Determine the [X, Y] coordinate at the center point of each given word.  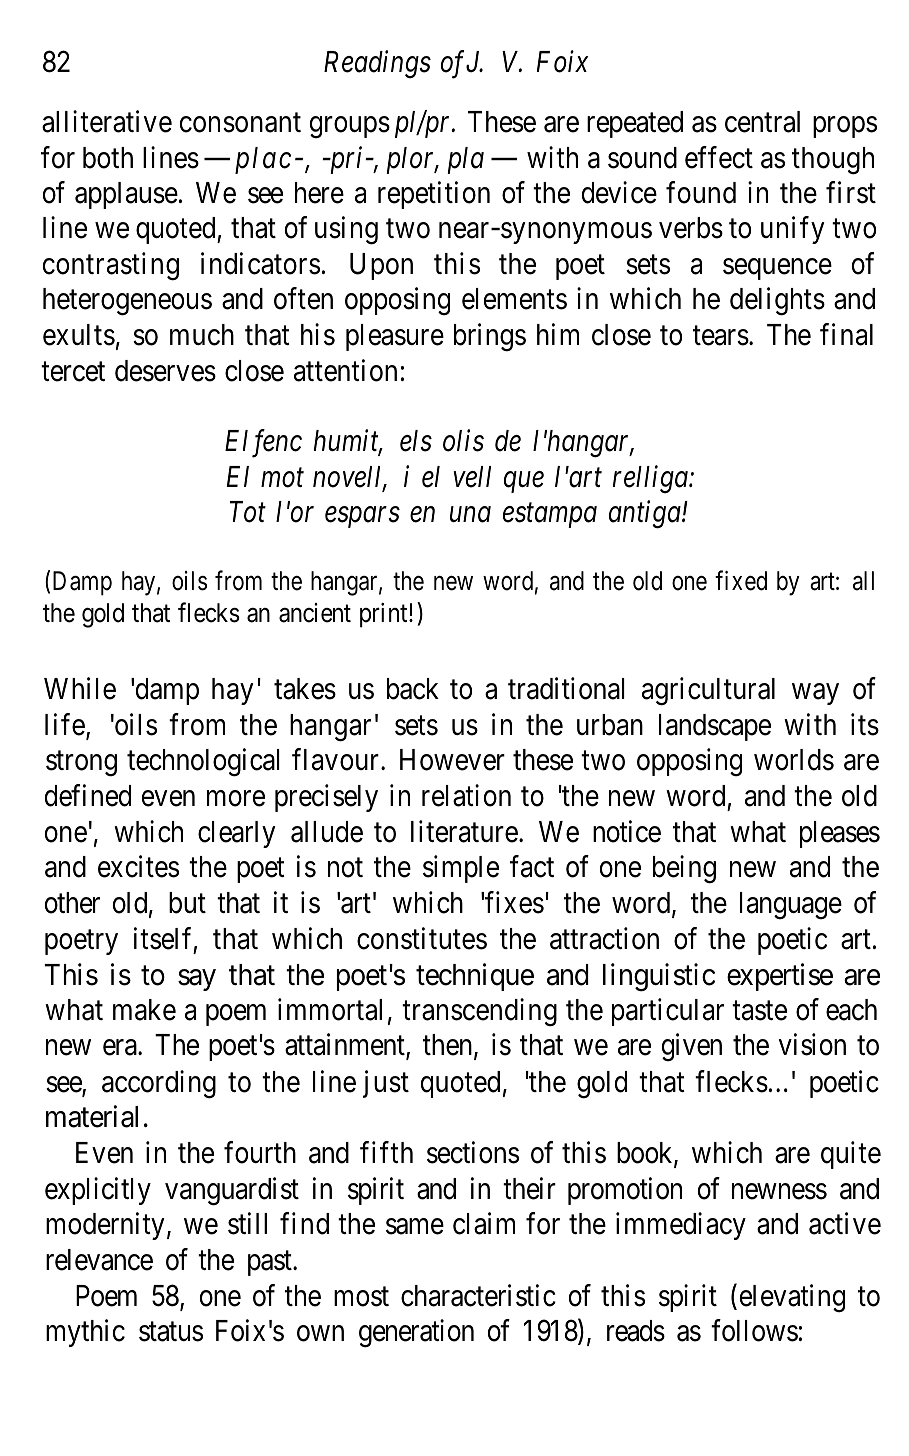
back [413, 689]
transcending [479, 1013]
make [144, 1010]
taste [759, 1011]
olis [463, 441]
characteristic [478, 1295]
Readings [377, 64]
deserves [165, 371]
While [80, 689]
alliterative [107, 122]
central [762, 122]
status [171, 1332]
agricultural [708, 692]
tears [721, 336]
